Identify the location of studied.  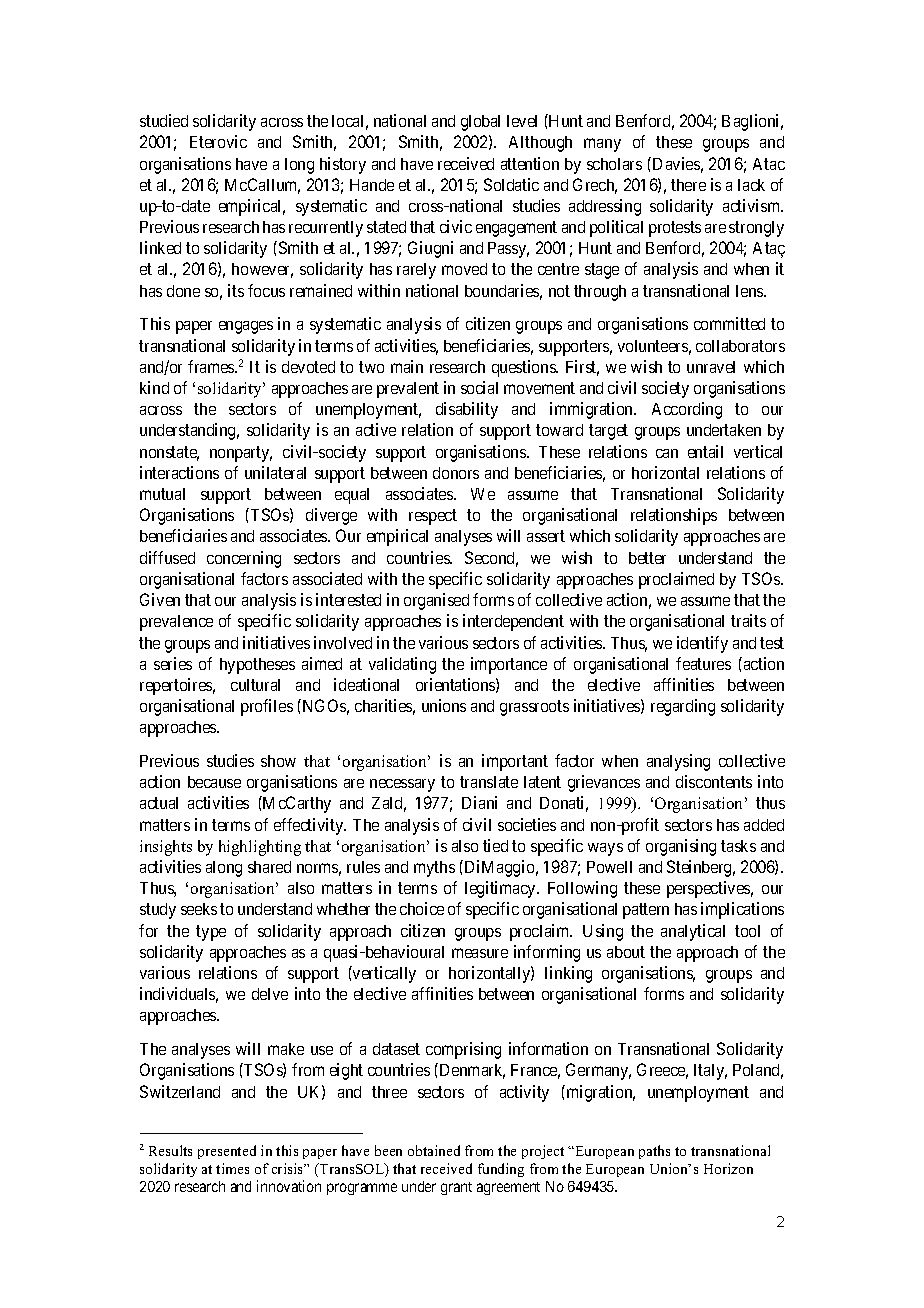
(164, 120).
